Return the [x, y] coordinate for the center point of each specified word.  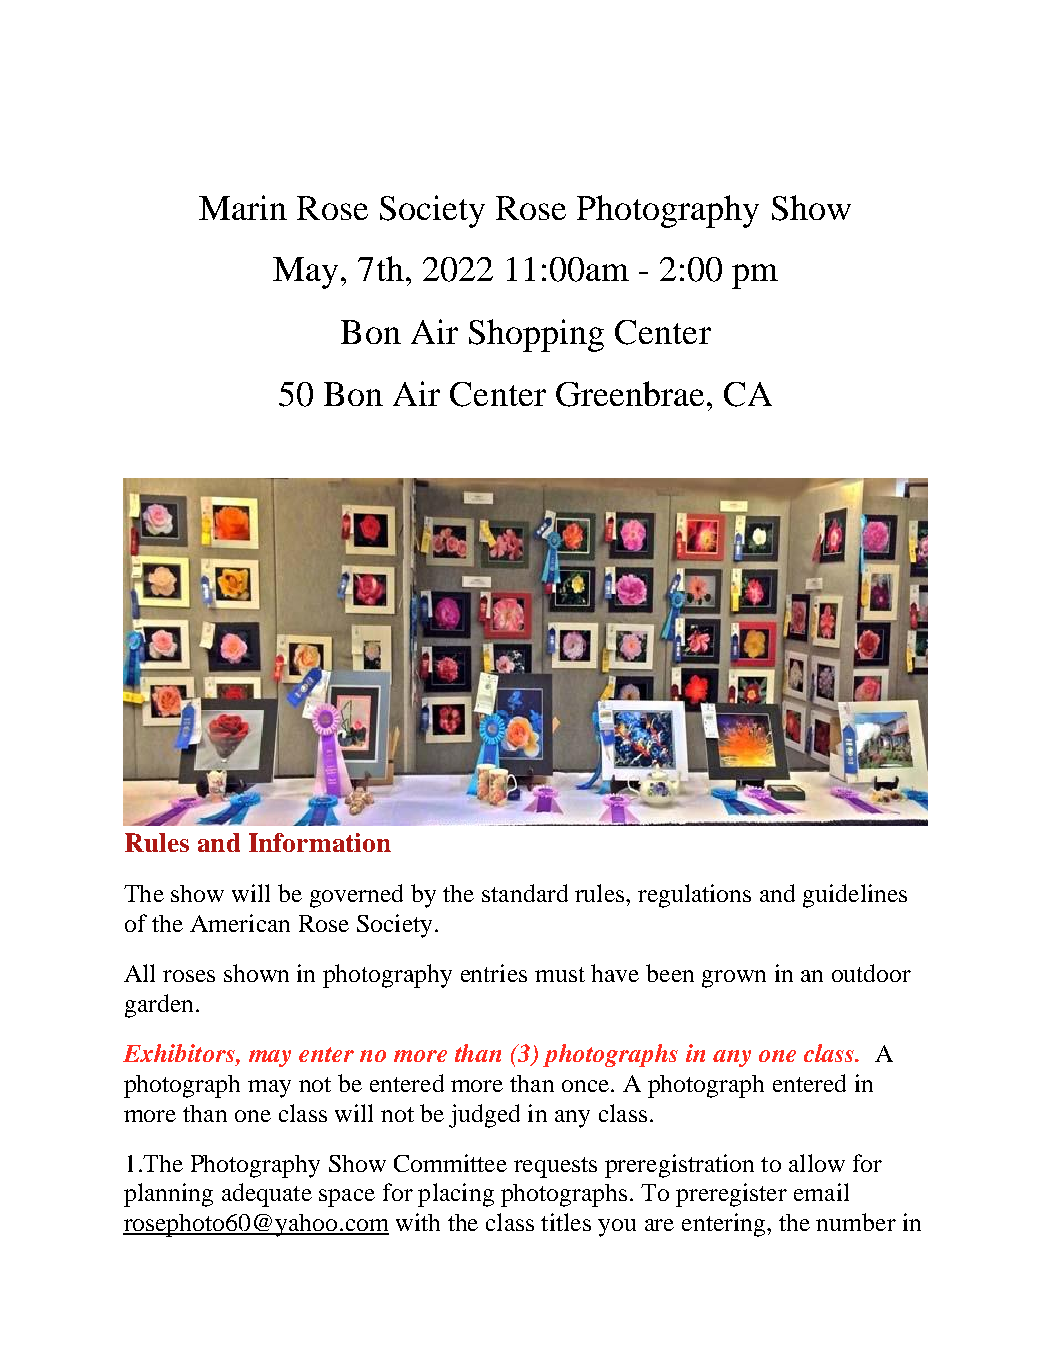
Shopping [536, 335]
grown [734, 979]
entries [494, 973]
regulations [694, 896]
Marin [243, 207]
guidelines [855, 896]
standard [525, 893]
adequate [267, 1195]
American [240, 923]
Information [320, 842]
